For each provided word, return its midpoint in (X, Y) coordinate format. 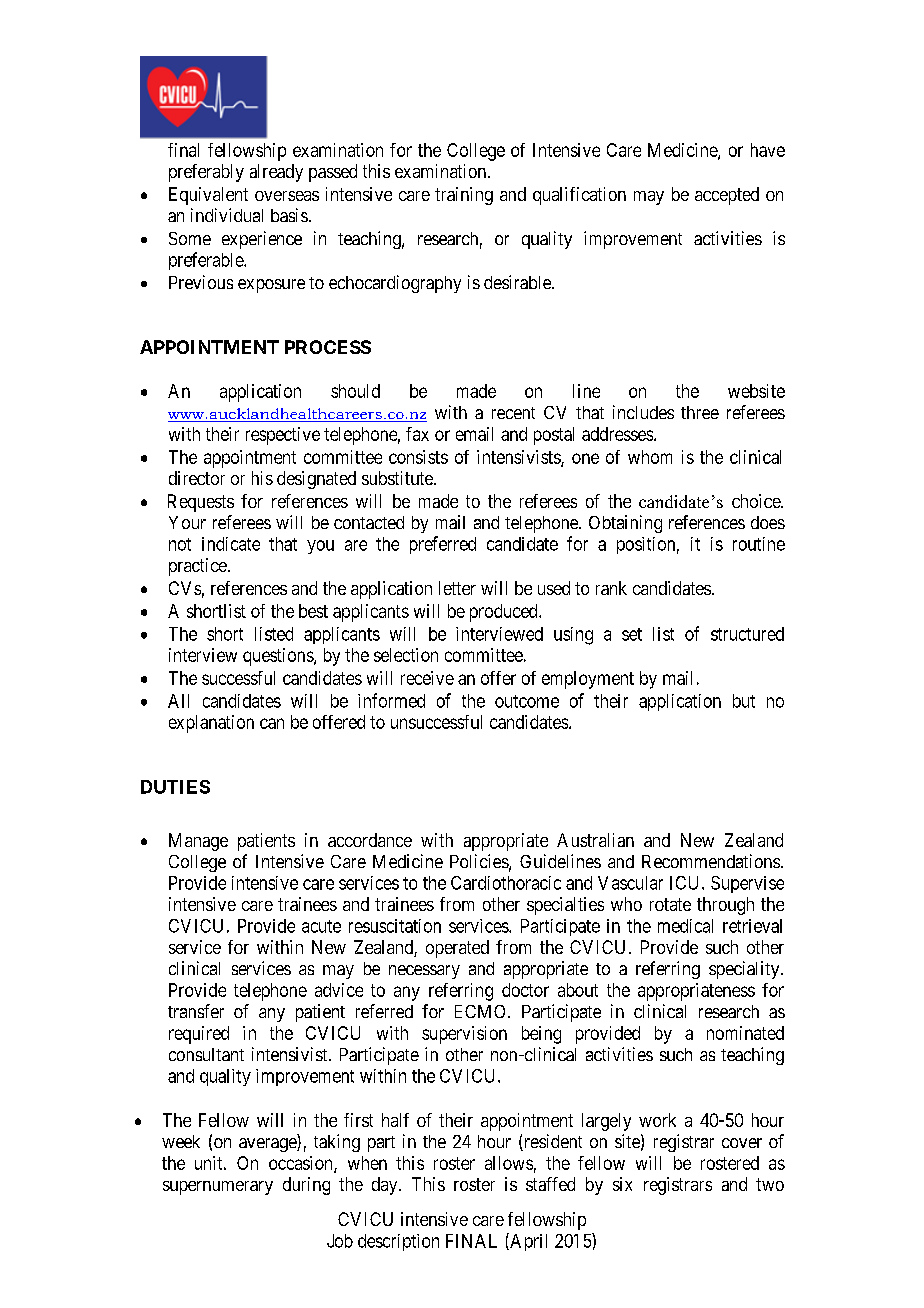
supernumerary (218, 1188)
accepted (727, 196)
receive (427, 678)
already (276, 173)
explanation (211, 724)
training (464, 196)
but (744, 701)
